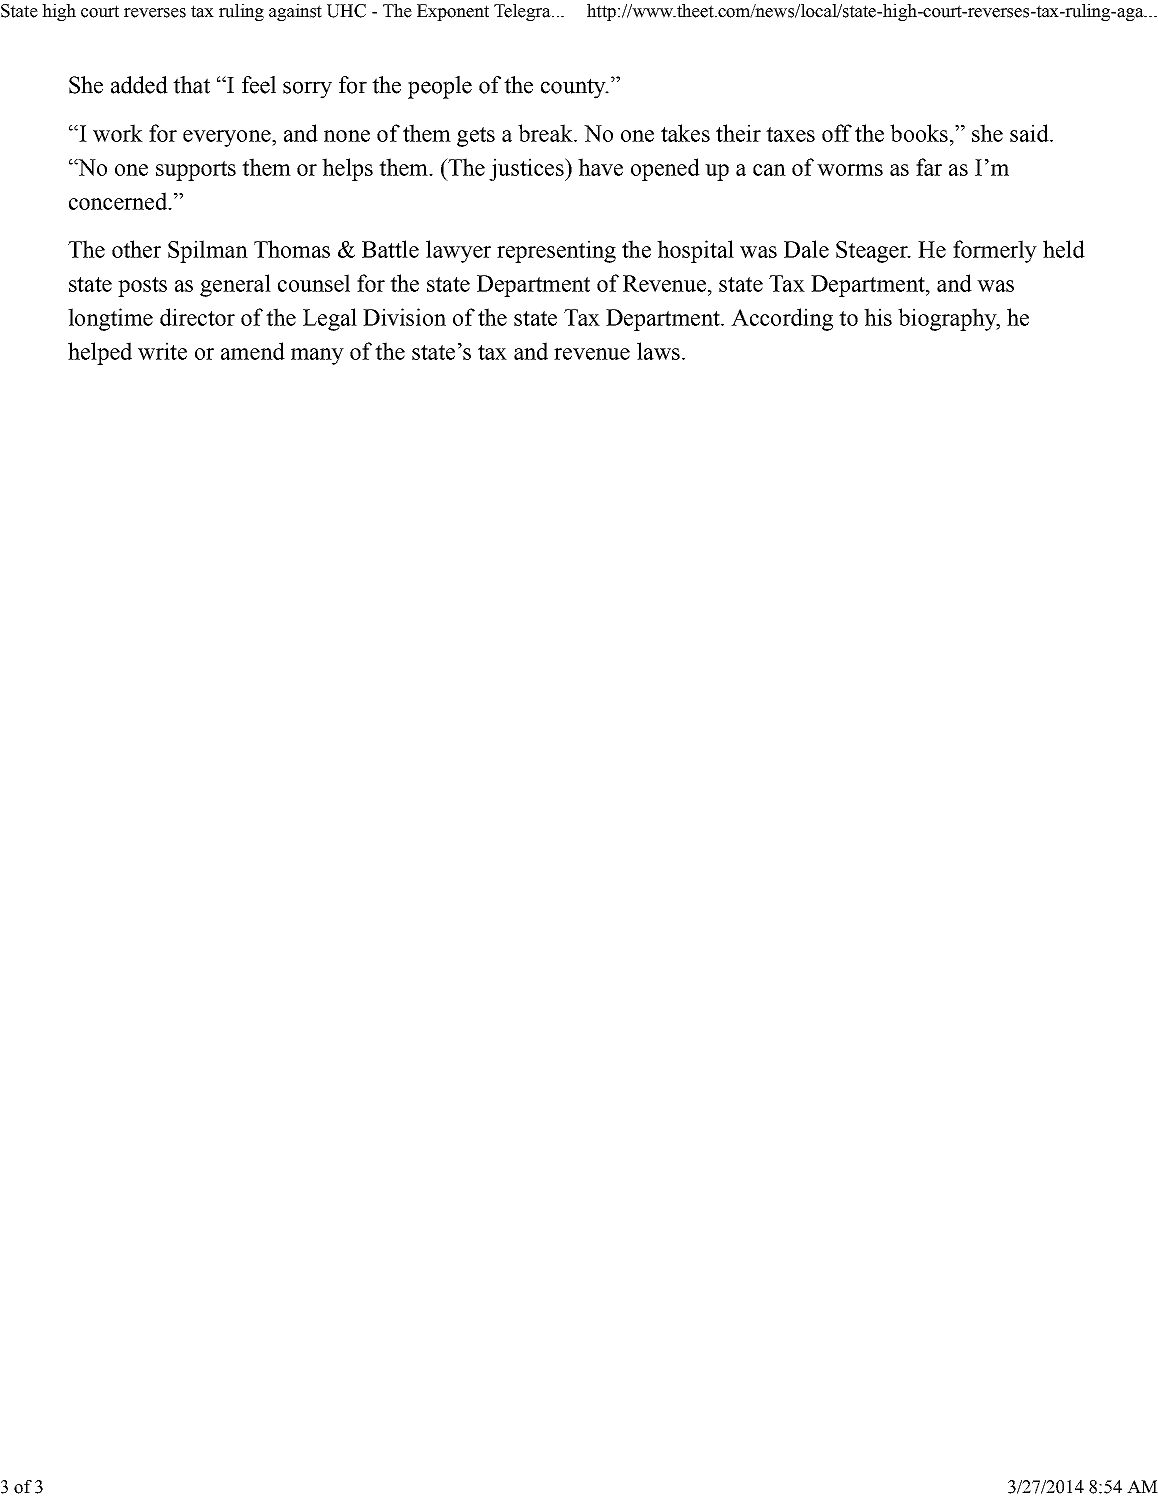 The height and width of the screenshot is (1498, 1158). I want to click on amend, so click(253, 351).
